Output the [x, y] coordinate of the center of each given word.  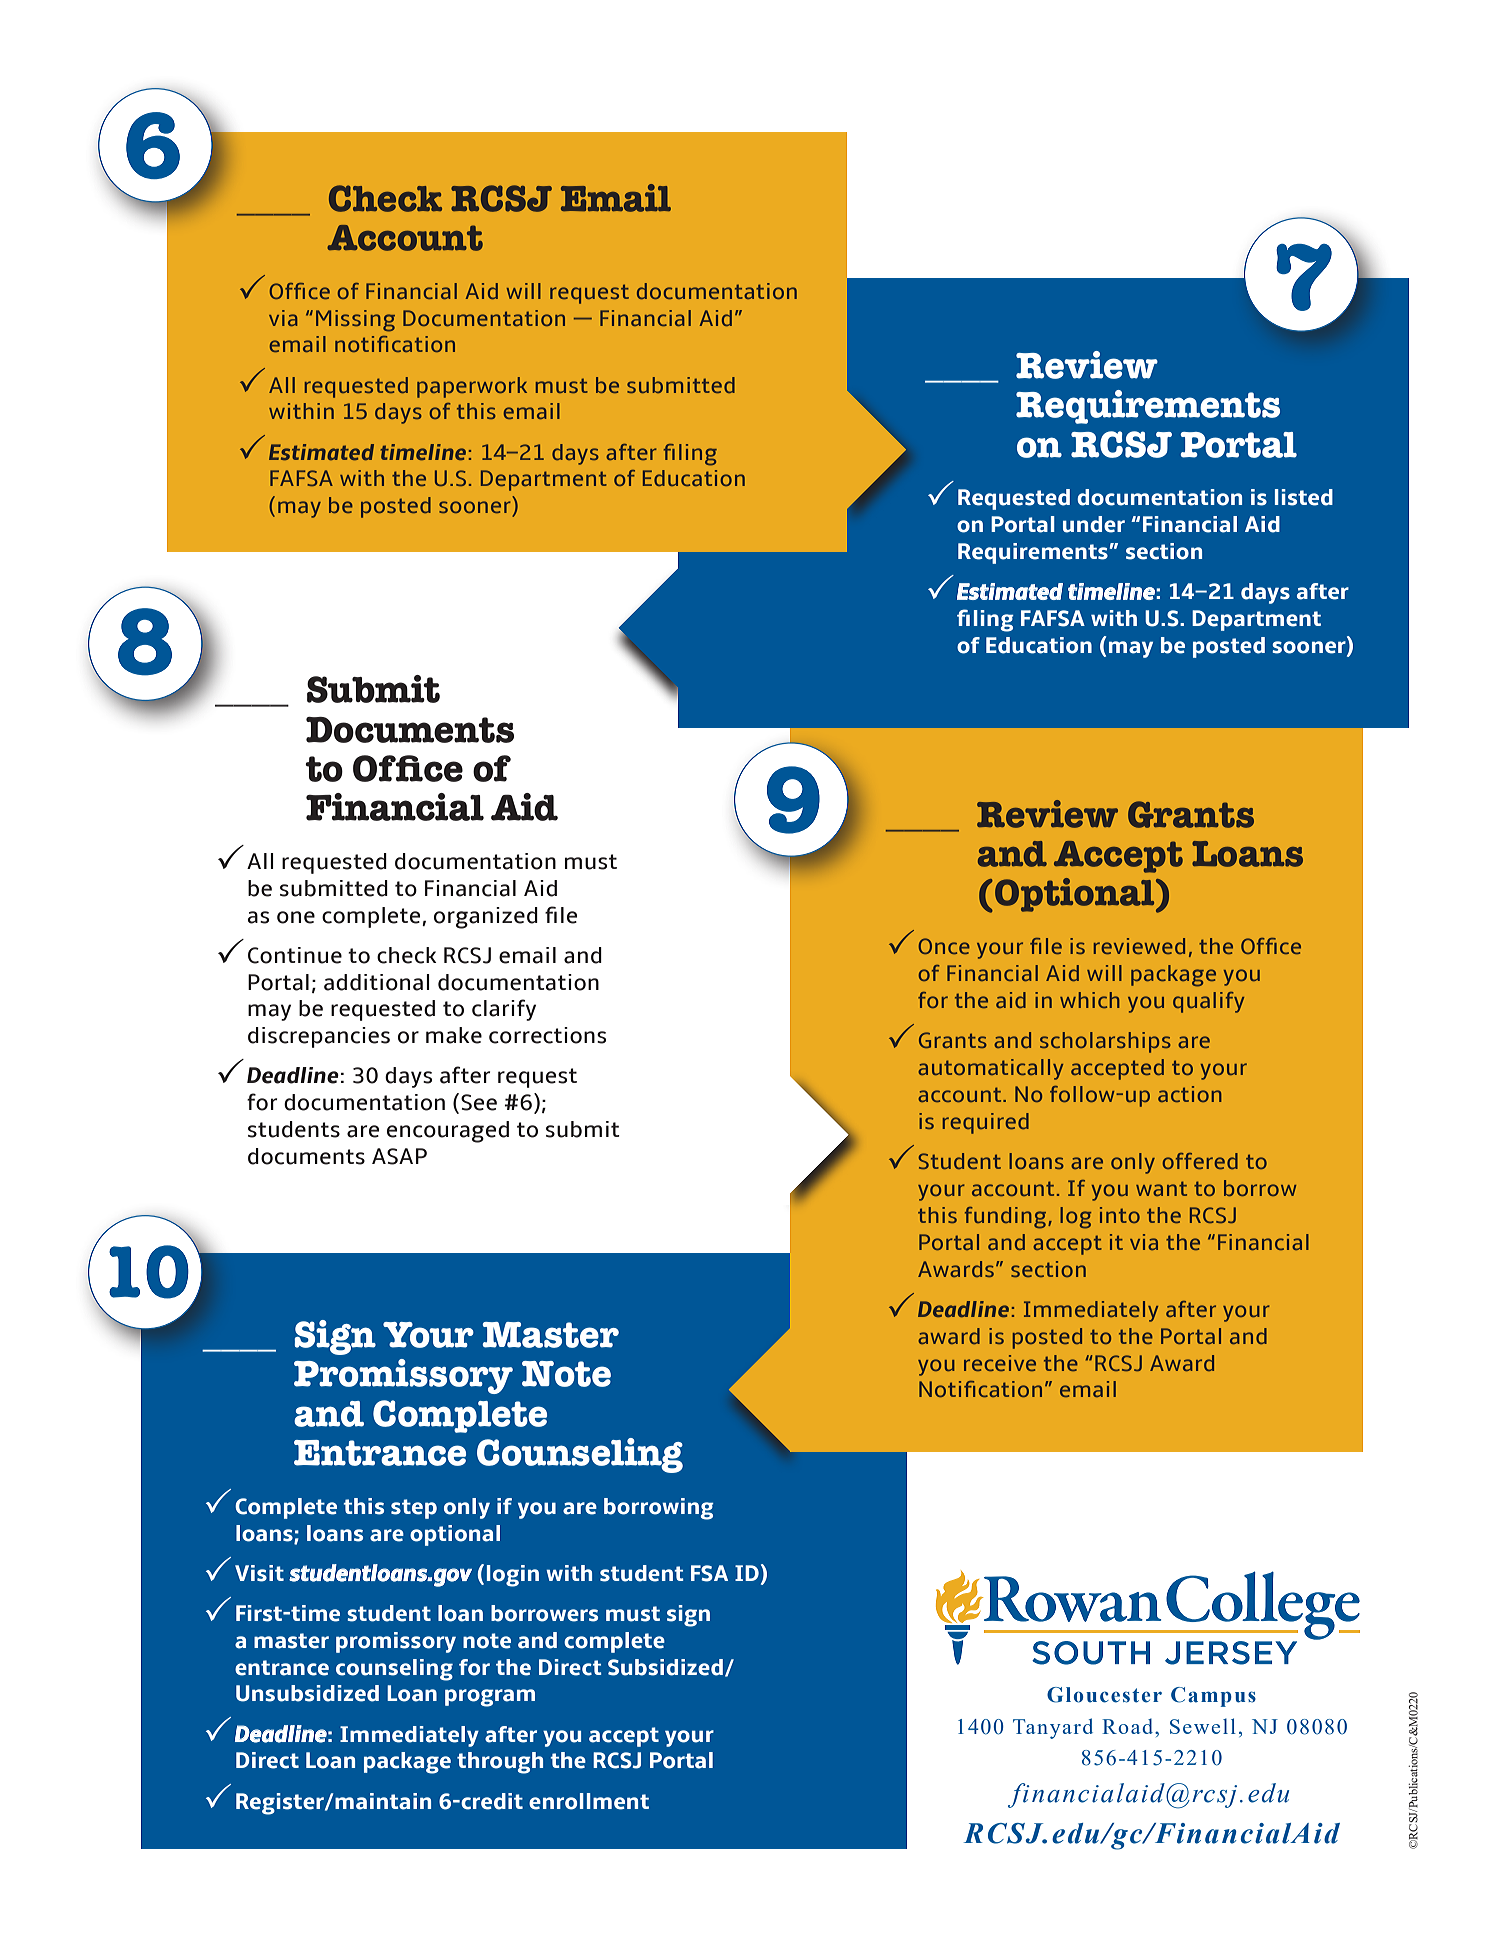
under [1094, 524]
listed [1304, 497]
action [1190, 1094]
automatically [990, 1069]
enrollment [589, 1801]
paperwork [472, 387]
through [500, 1763]
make [454, 1035]
